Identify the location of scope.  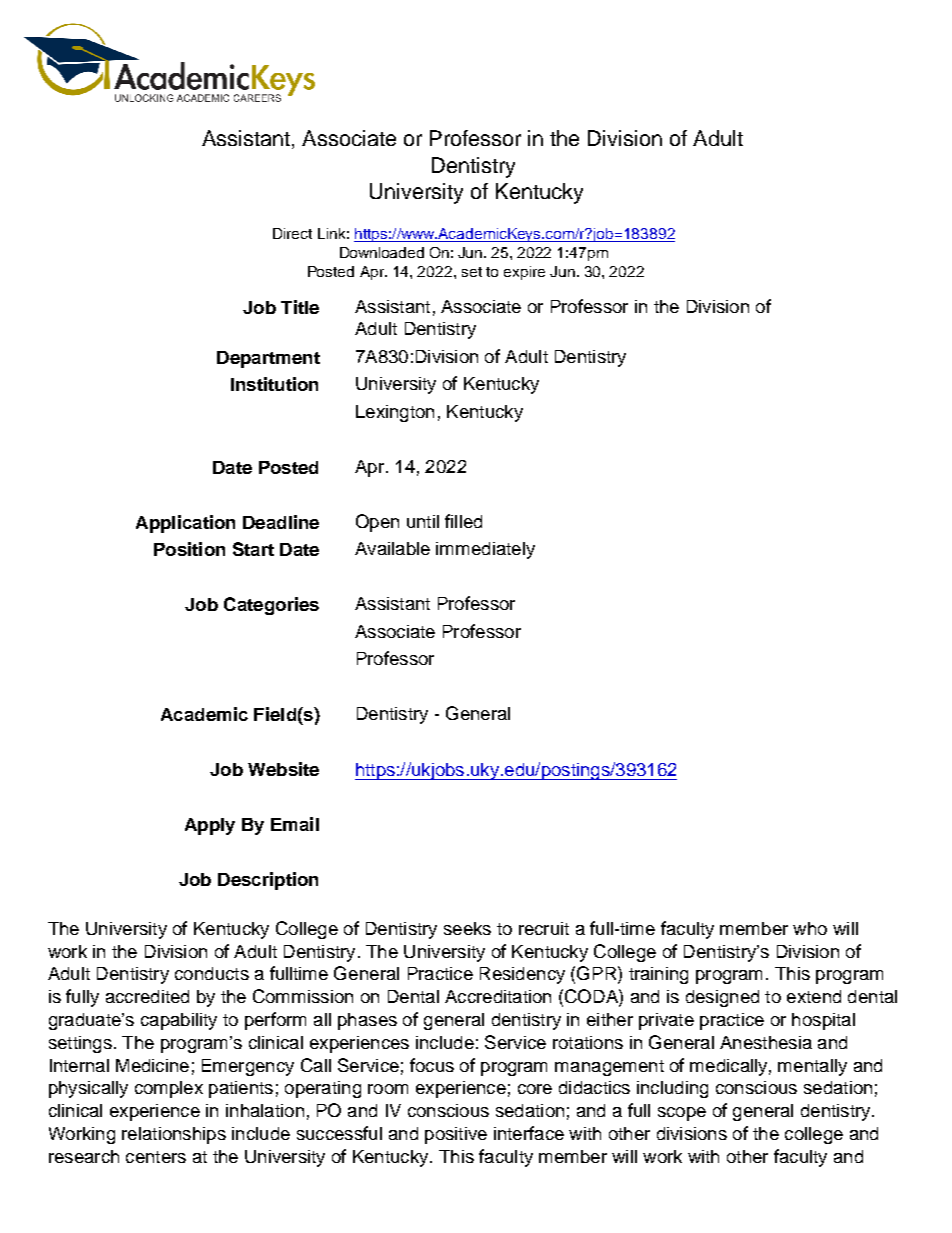
(682, 1114).
